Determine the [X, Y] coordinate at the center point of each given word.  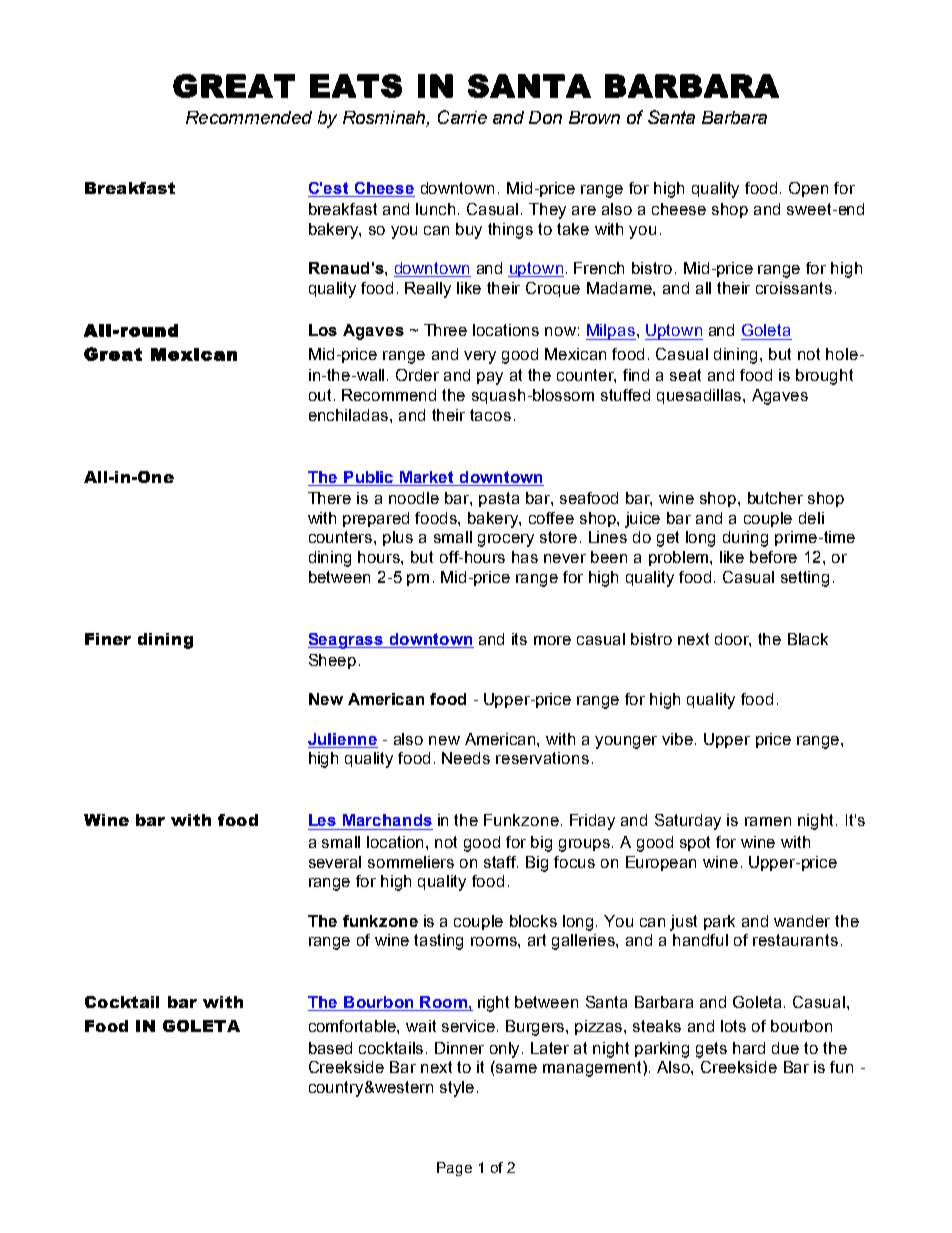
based [330, 1048]
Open [808, 189]
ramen [768, 821]
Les [322, 820]
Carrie [462, 117]
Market [426, 477]
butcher [775, 498]
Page [454, 1169]
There [329, 498]
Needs [466, 758]
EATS [356, 86]
